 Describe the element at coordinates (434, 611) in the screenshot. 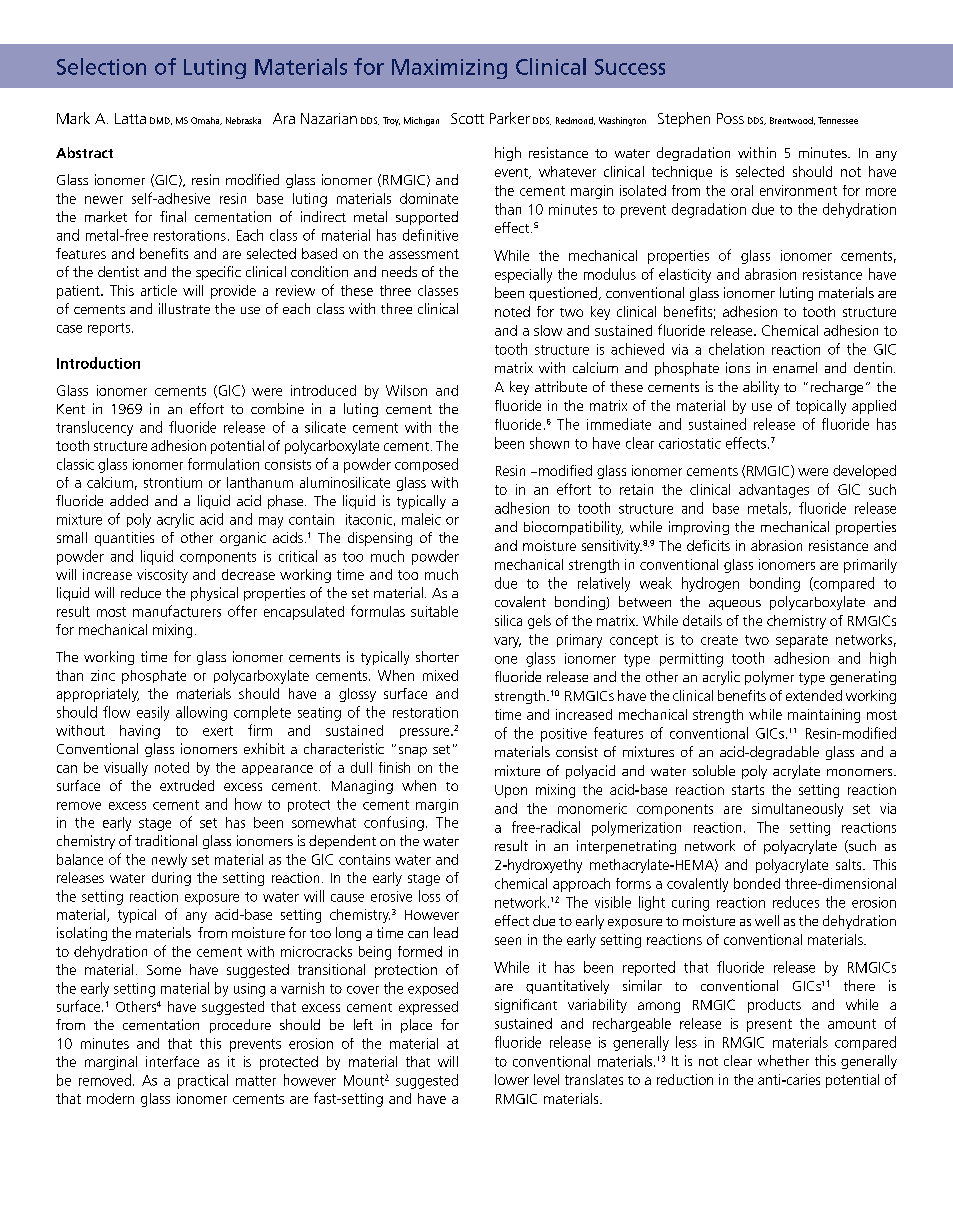

I see `suitable` at that location.
